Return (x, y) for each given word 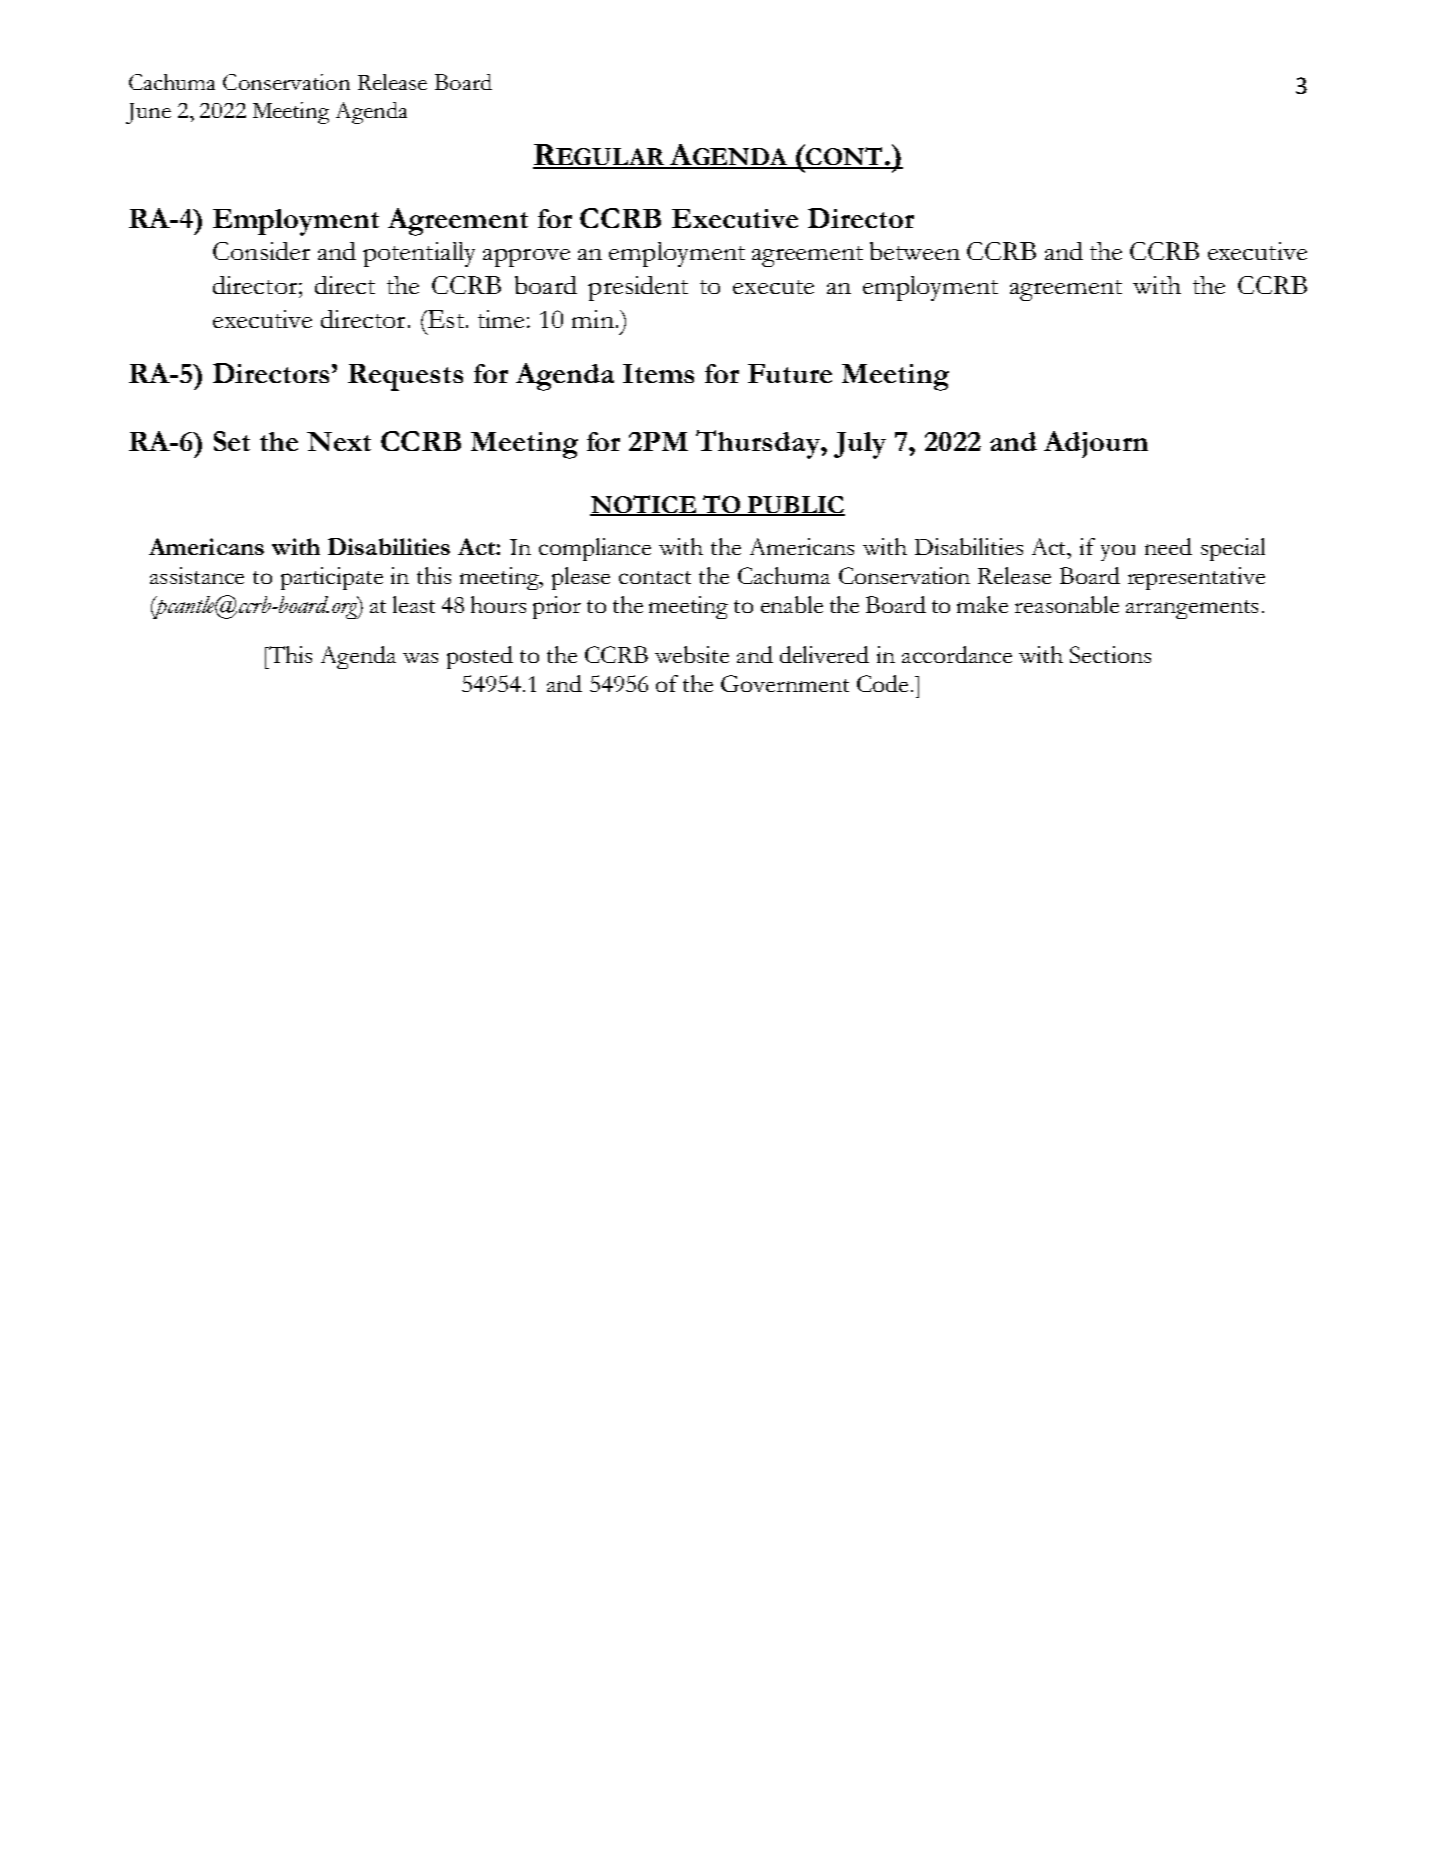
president (638, 288)
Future (790, 373)
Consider (261, 251)
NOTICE (644, 505)
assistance (197, 575)
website (692, 654)
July (860, 445)
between (915, 251)
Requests (405, 377)
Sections (1110, 654)
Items (658, 373)
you (1118, 552)
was (420, 658)
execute (773, 287)
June (148, 113)
